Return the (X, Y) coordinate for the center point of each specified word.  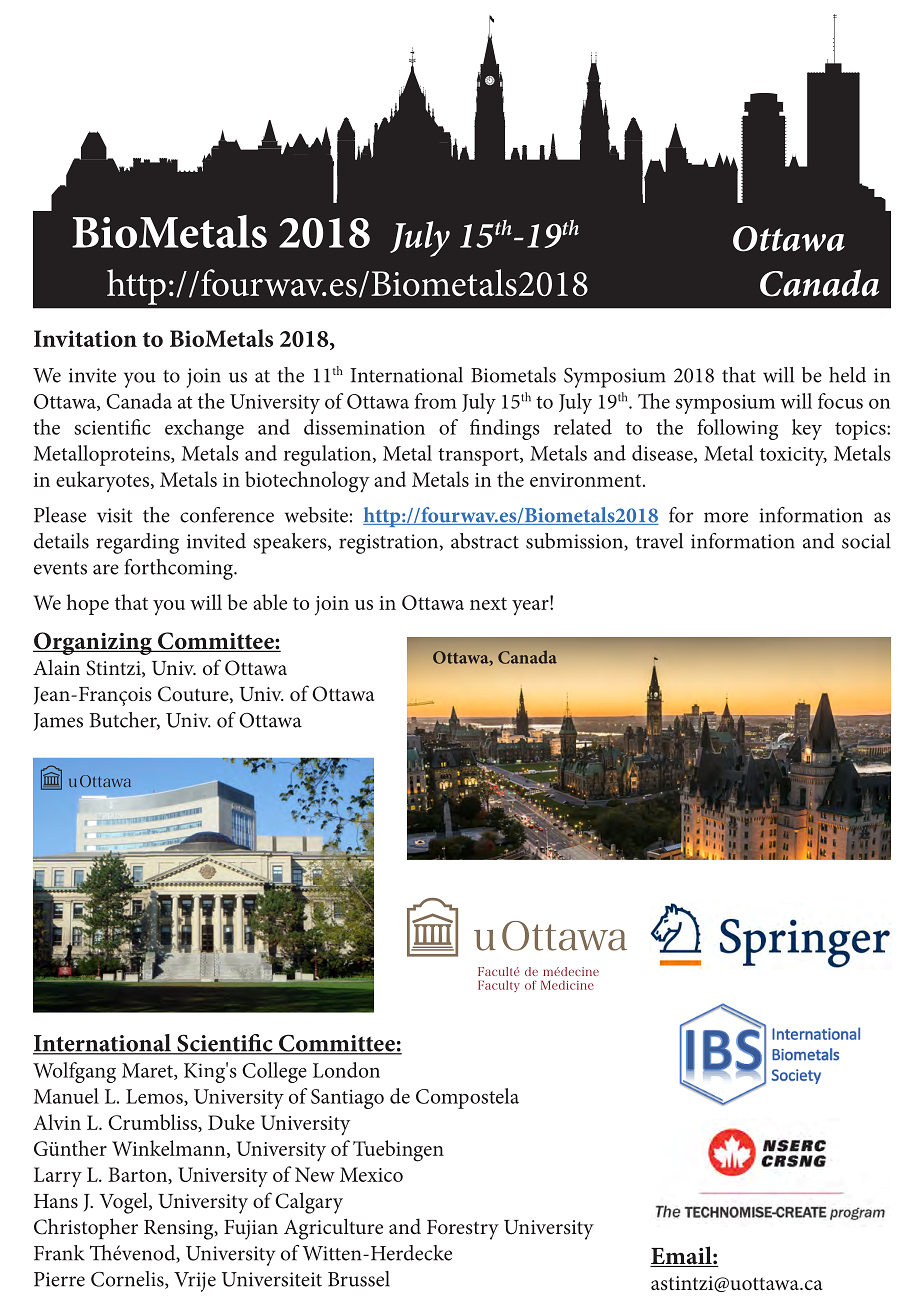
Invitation (85, 338)
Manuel (66, 1096)
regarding (138, 543)
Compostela (467, 1098)
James (58, 722)
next (488, 603)
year (531, 606)
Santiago (347, 1099)
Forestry (463, 1230)
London (346, 1070)
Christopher (86, 1228)
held (847, 375)
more (726, 517)
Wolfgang (74, 1072)
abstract (485, 541)
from (436, 401)
